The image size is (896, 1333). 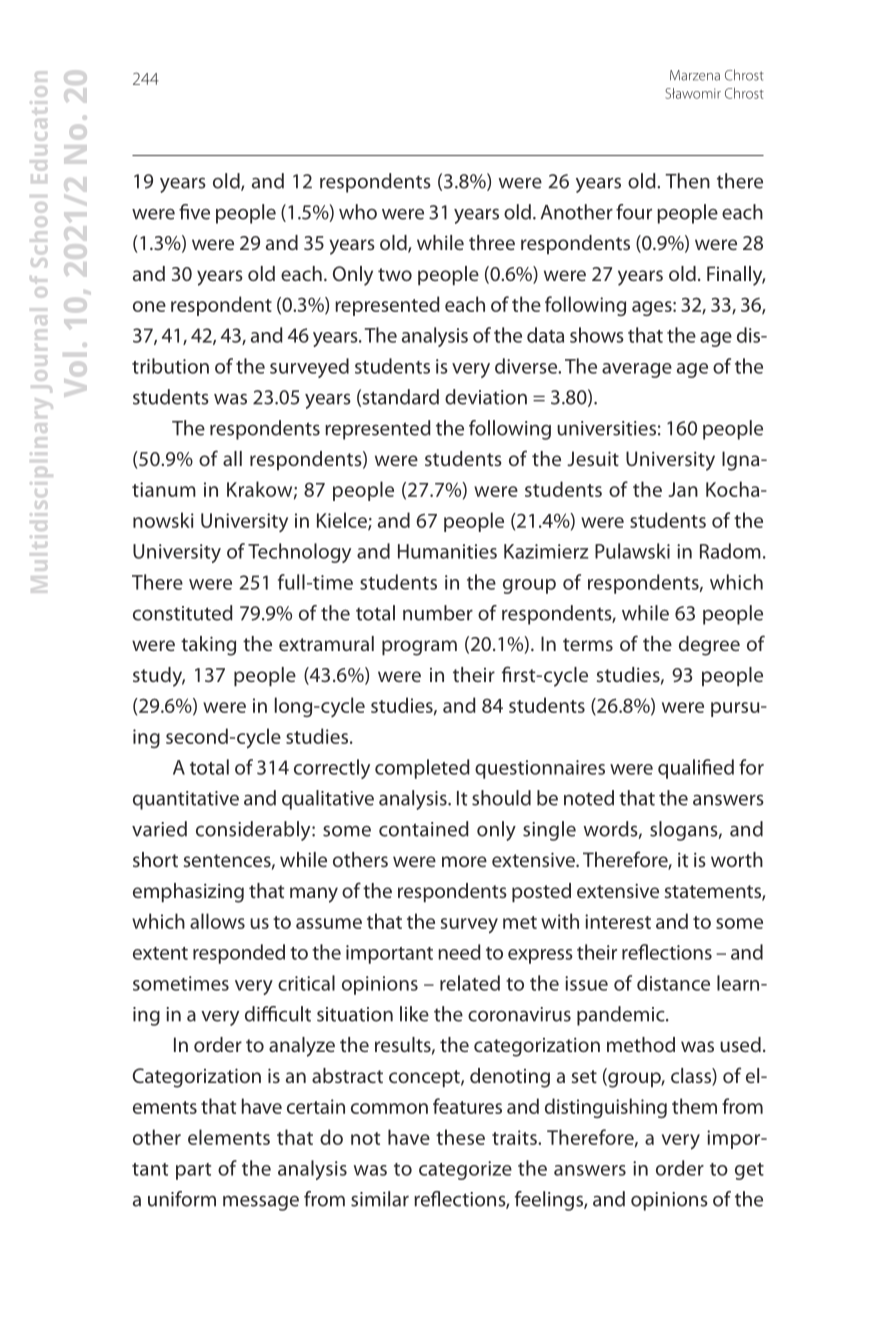 I want to click on three, so click(x=492, y=242).
